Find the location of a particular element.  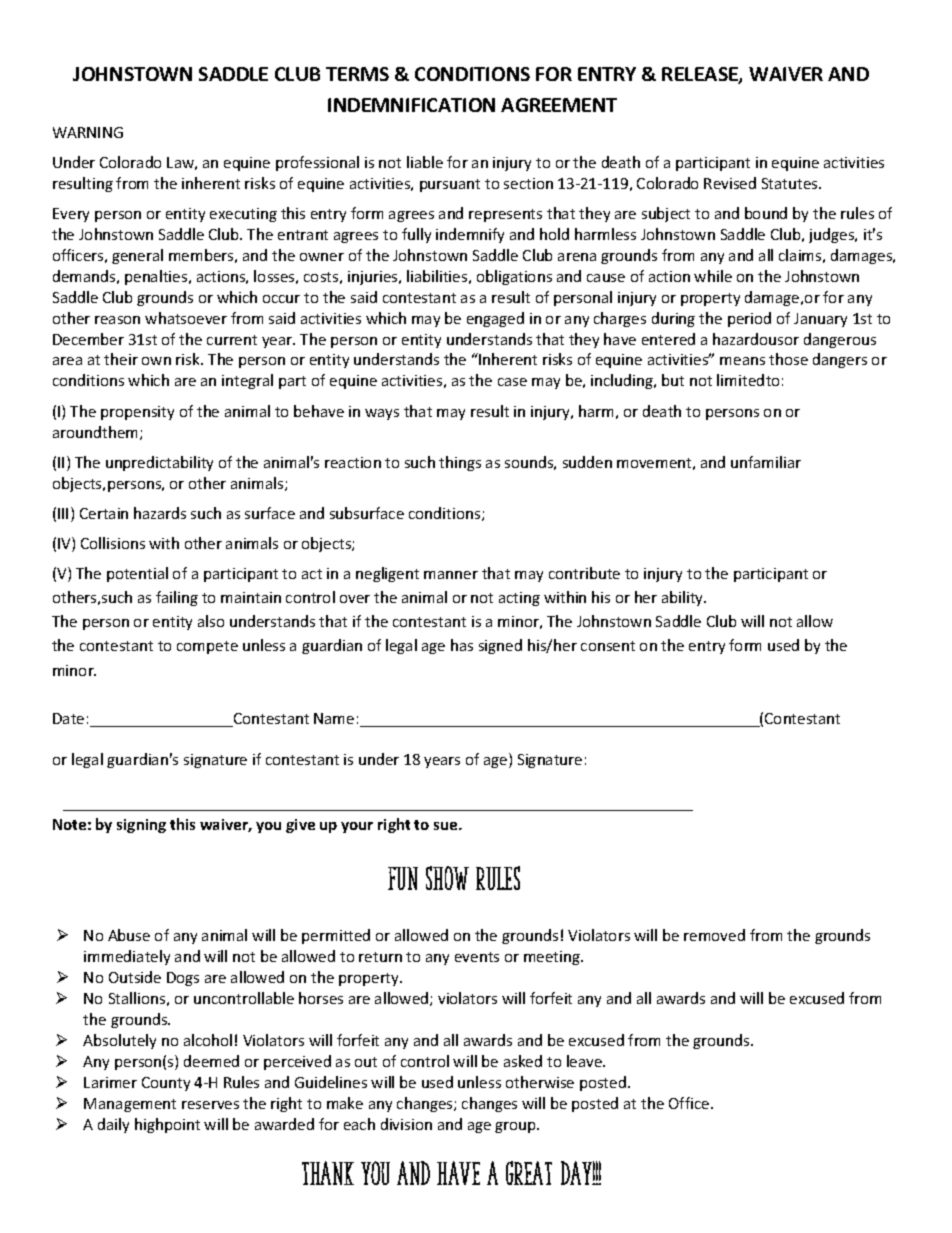

INDEMNIFICATION is located at coordinates (411, 105).
